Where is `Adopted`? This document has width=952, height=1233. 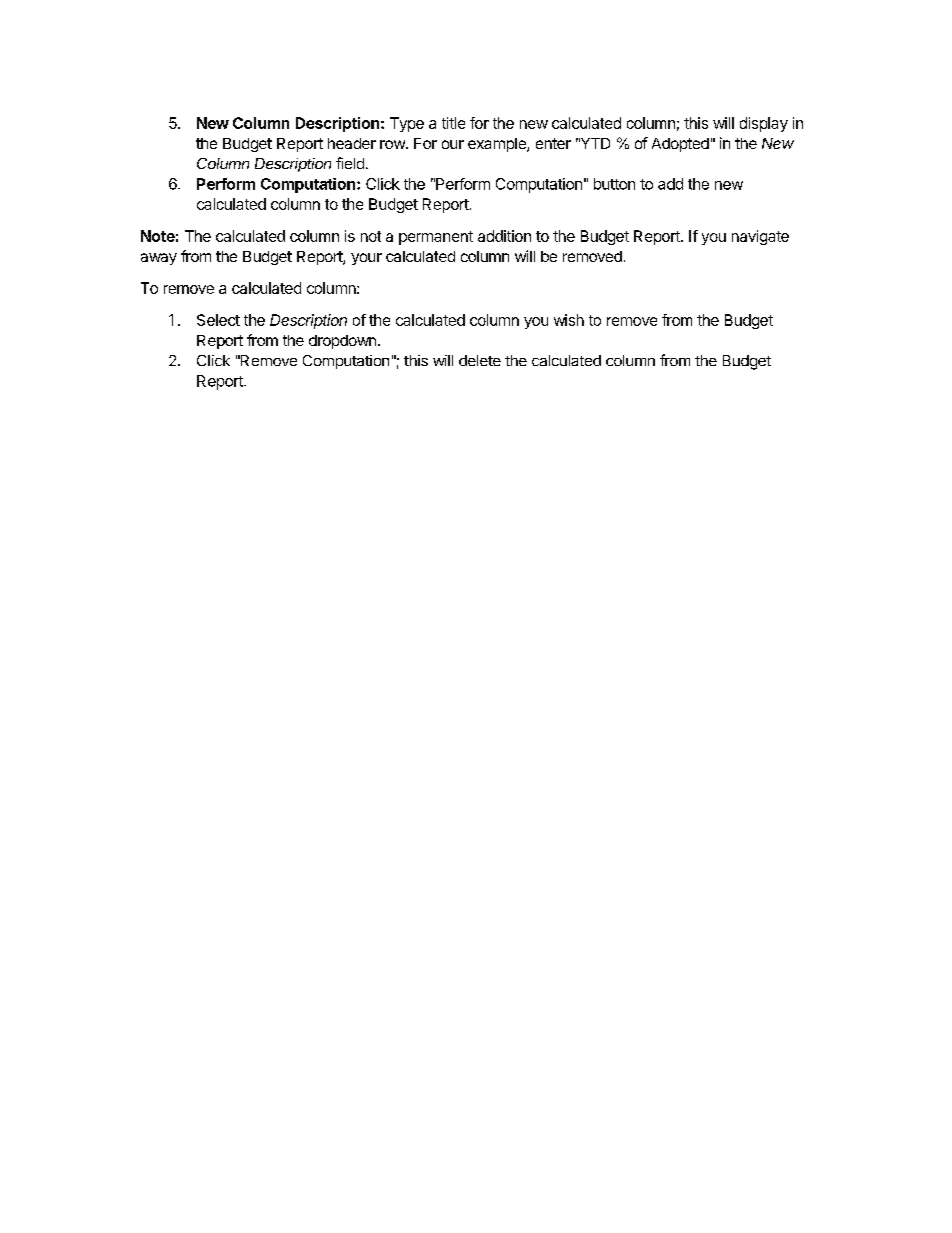
Adopted is located at coordinates (680, 145).
